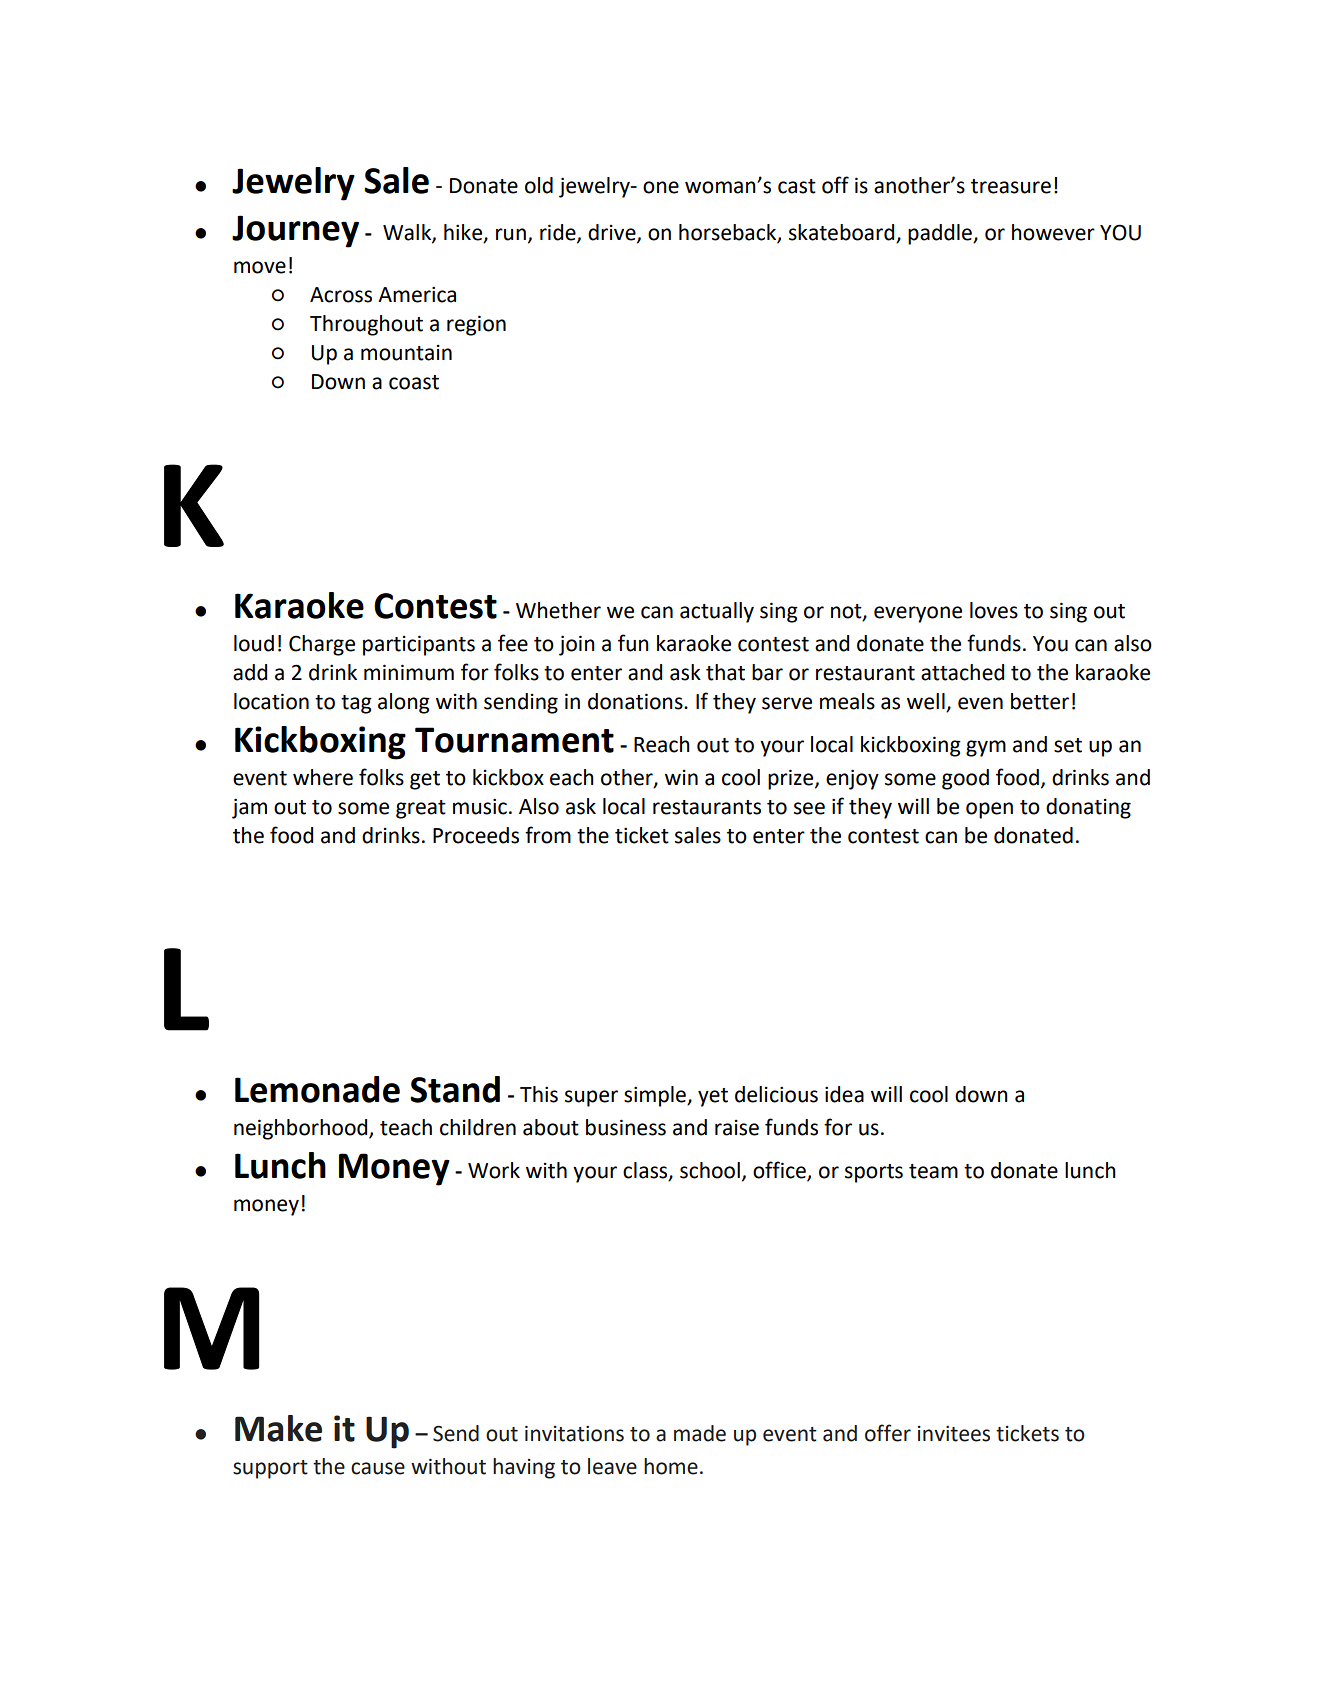 Image resolution: width=1317 pixels, height=1705 pixels. Describe the element at coordinates (613, 233) in the page. I see `drive` at that location.
